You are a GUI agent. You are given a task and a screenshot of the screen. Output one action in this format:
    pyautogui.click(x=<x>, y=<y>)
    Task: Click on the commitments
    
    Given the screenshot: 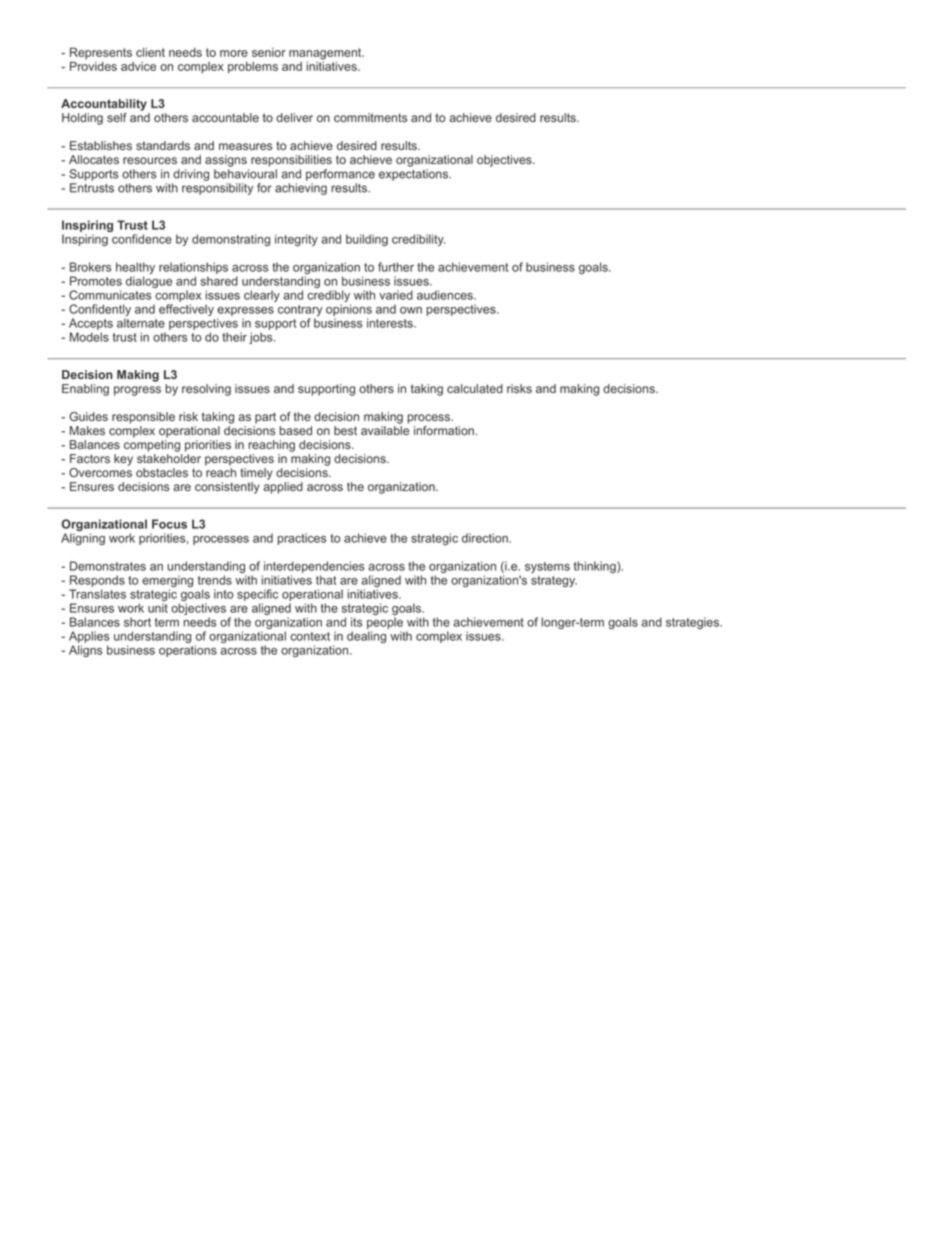 What is the action you would take?
    pyautogui.click(x=370, y=117)
